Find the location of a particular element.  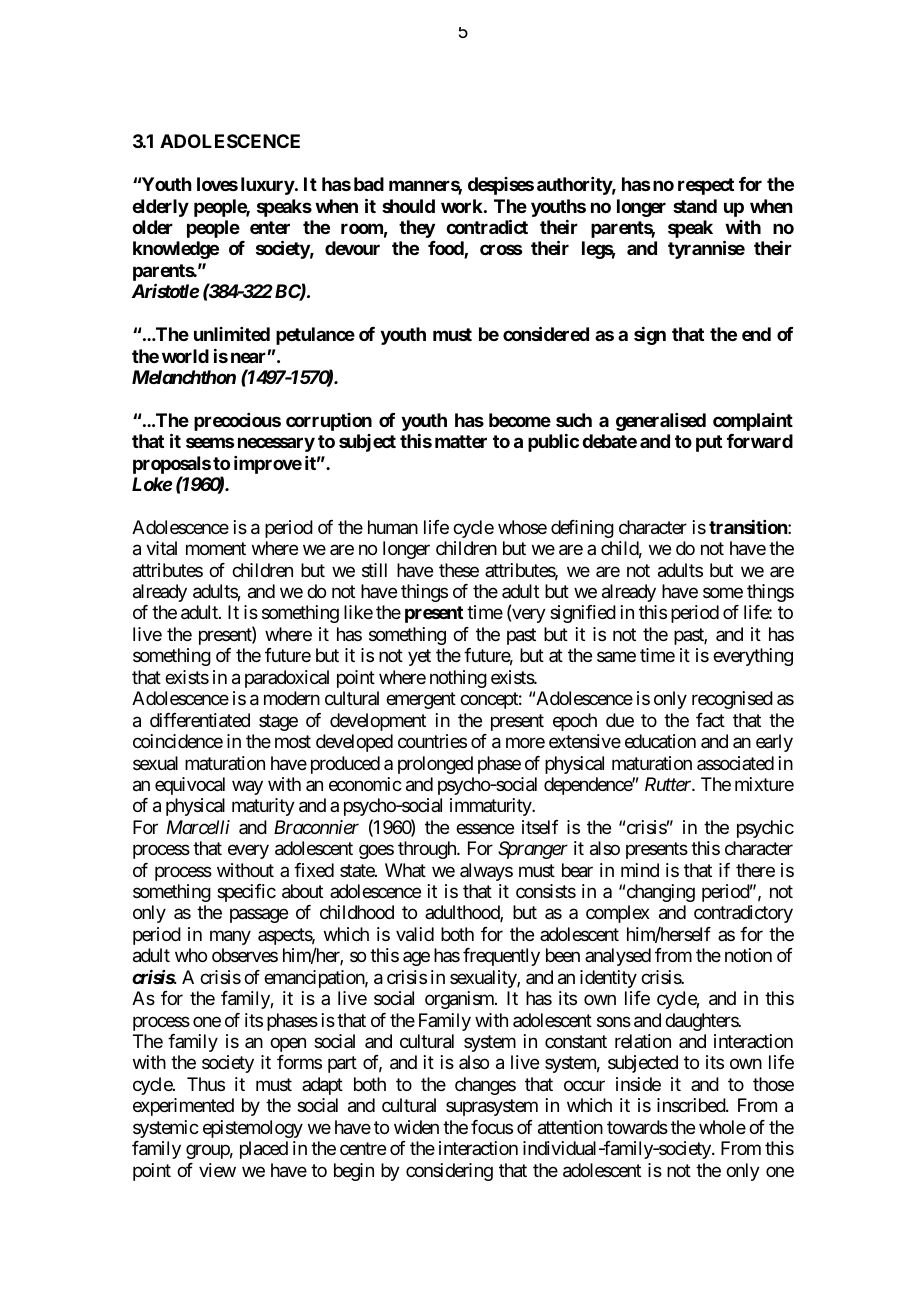

necessary is located at coordinates (276, 445).
